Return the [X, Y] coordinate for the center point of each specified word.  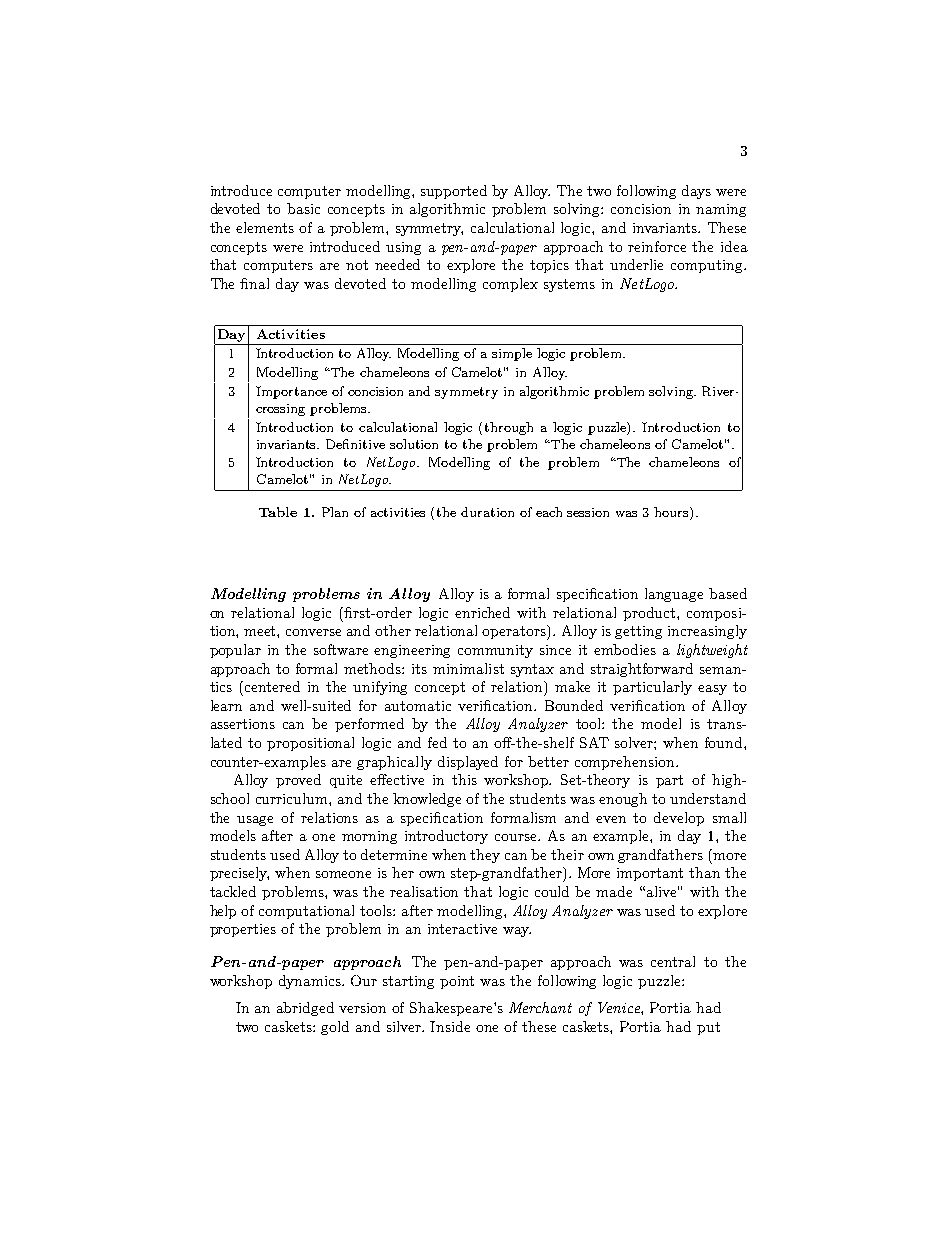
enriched [482, 612]
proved [298, 781]
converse [313, 632]
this [464, 779]
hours [672, 513]
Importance [291, 392]
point [457, 982]
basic [303, 208]
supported [454, 192]
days [696, 192]
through [509, 428]
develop [679, 819]
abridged [305, 1009]
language [674, 595]
